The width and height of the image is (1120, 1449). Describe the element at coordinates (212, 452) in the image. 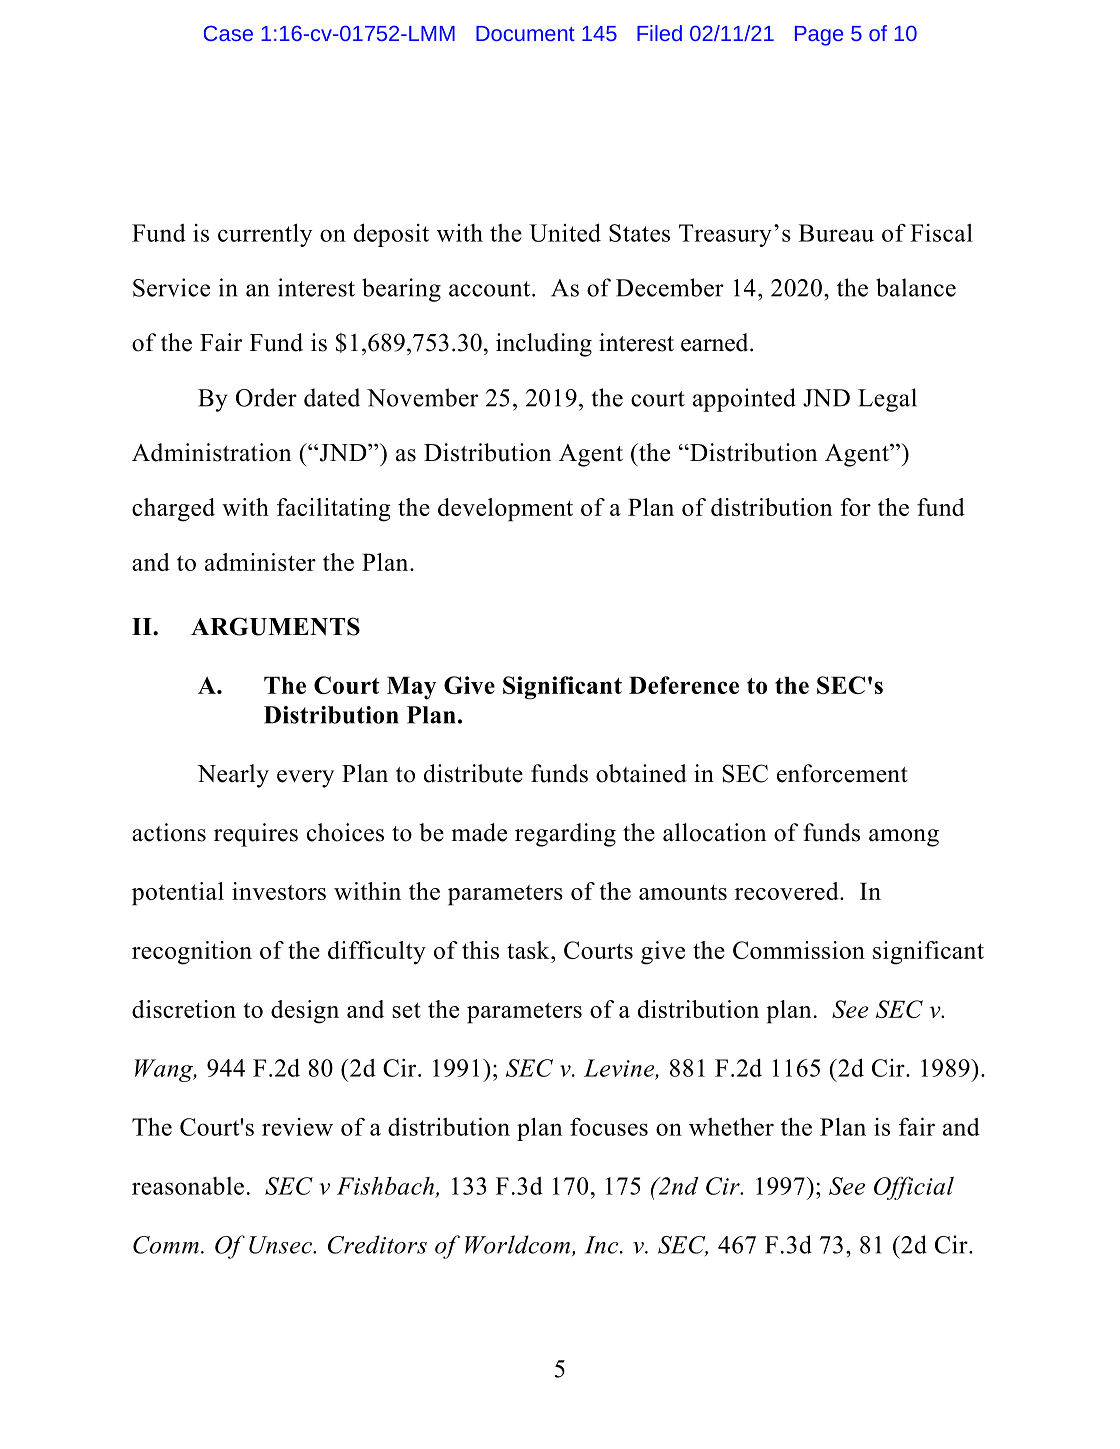

I see `Administration` at that location.
